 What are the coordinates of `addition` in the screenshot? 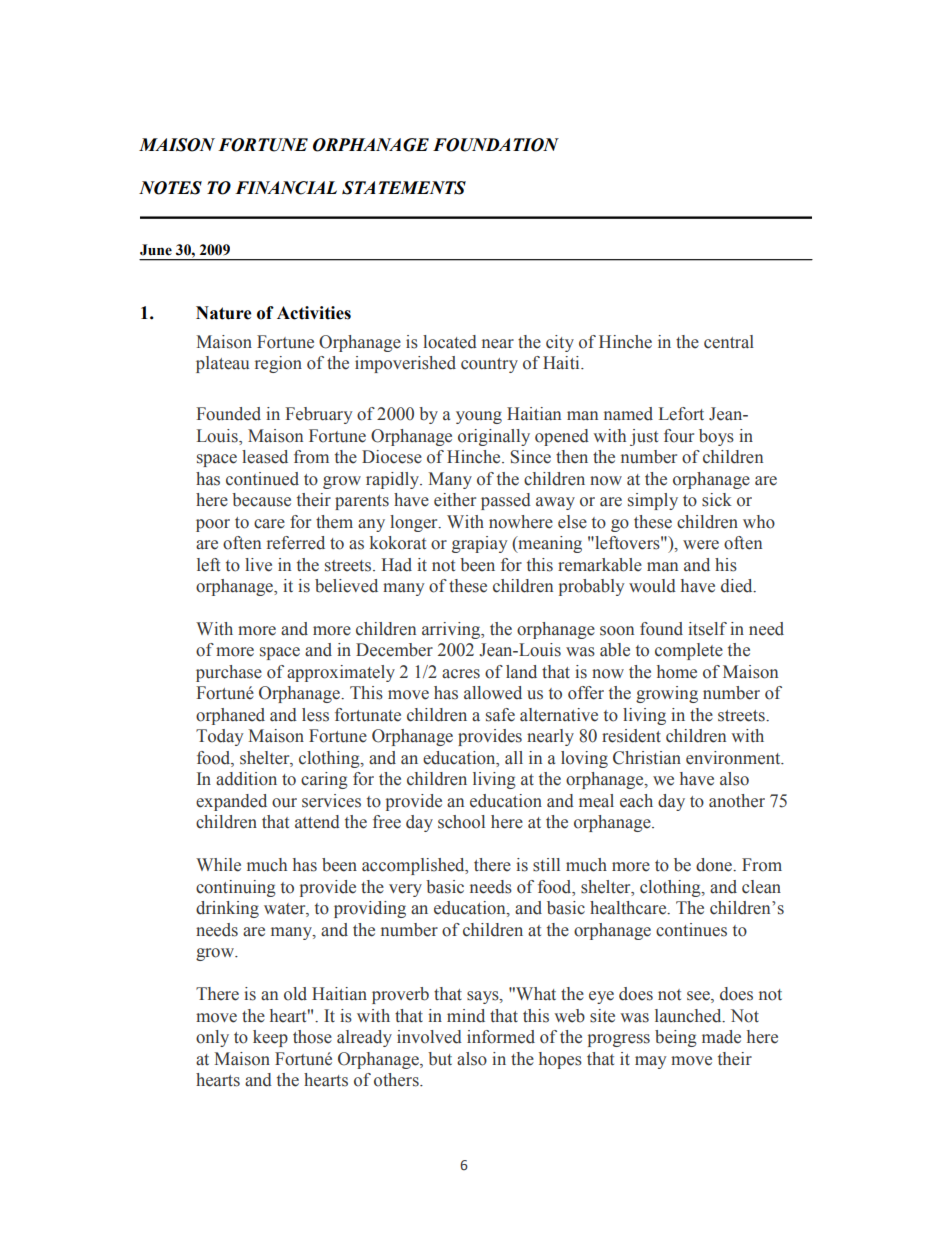 It's located at (246, 779).
